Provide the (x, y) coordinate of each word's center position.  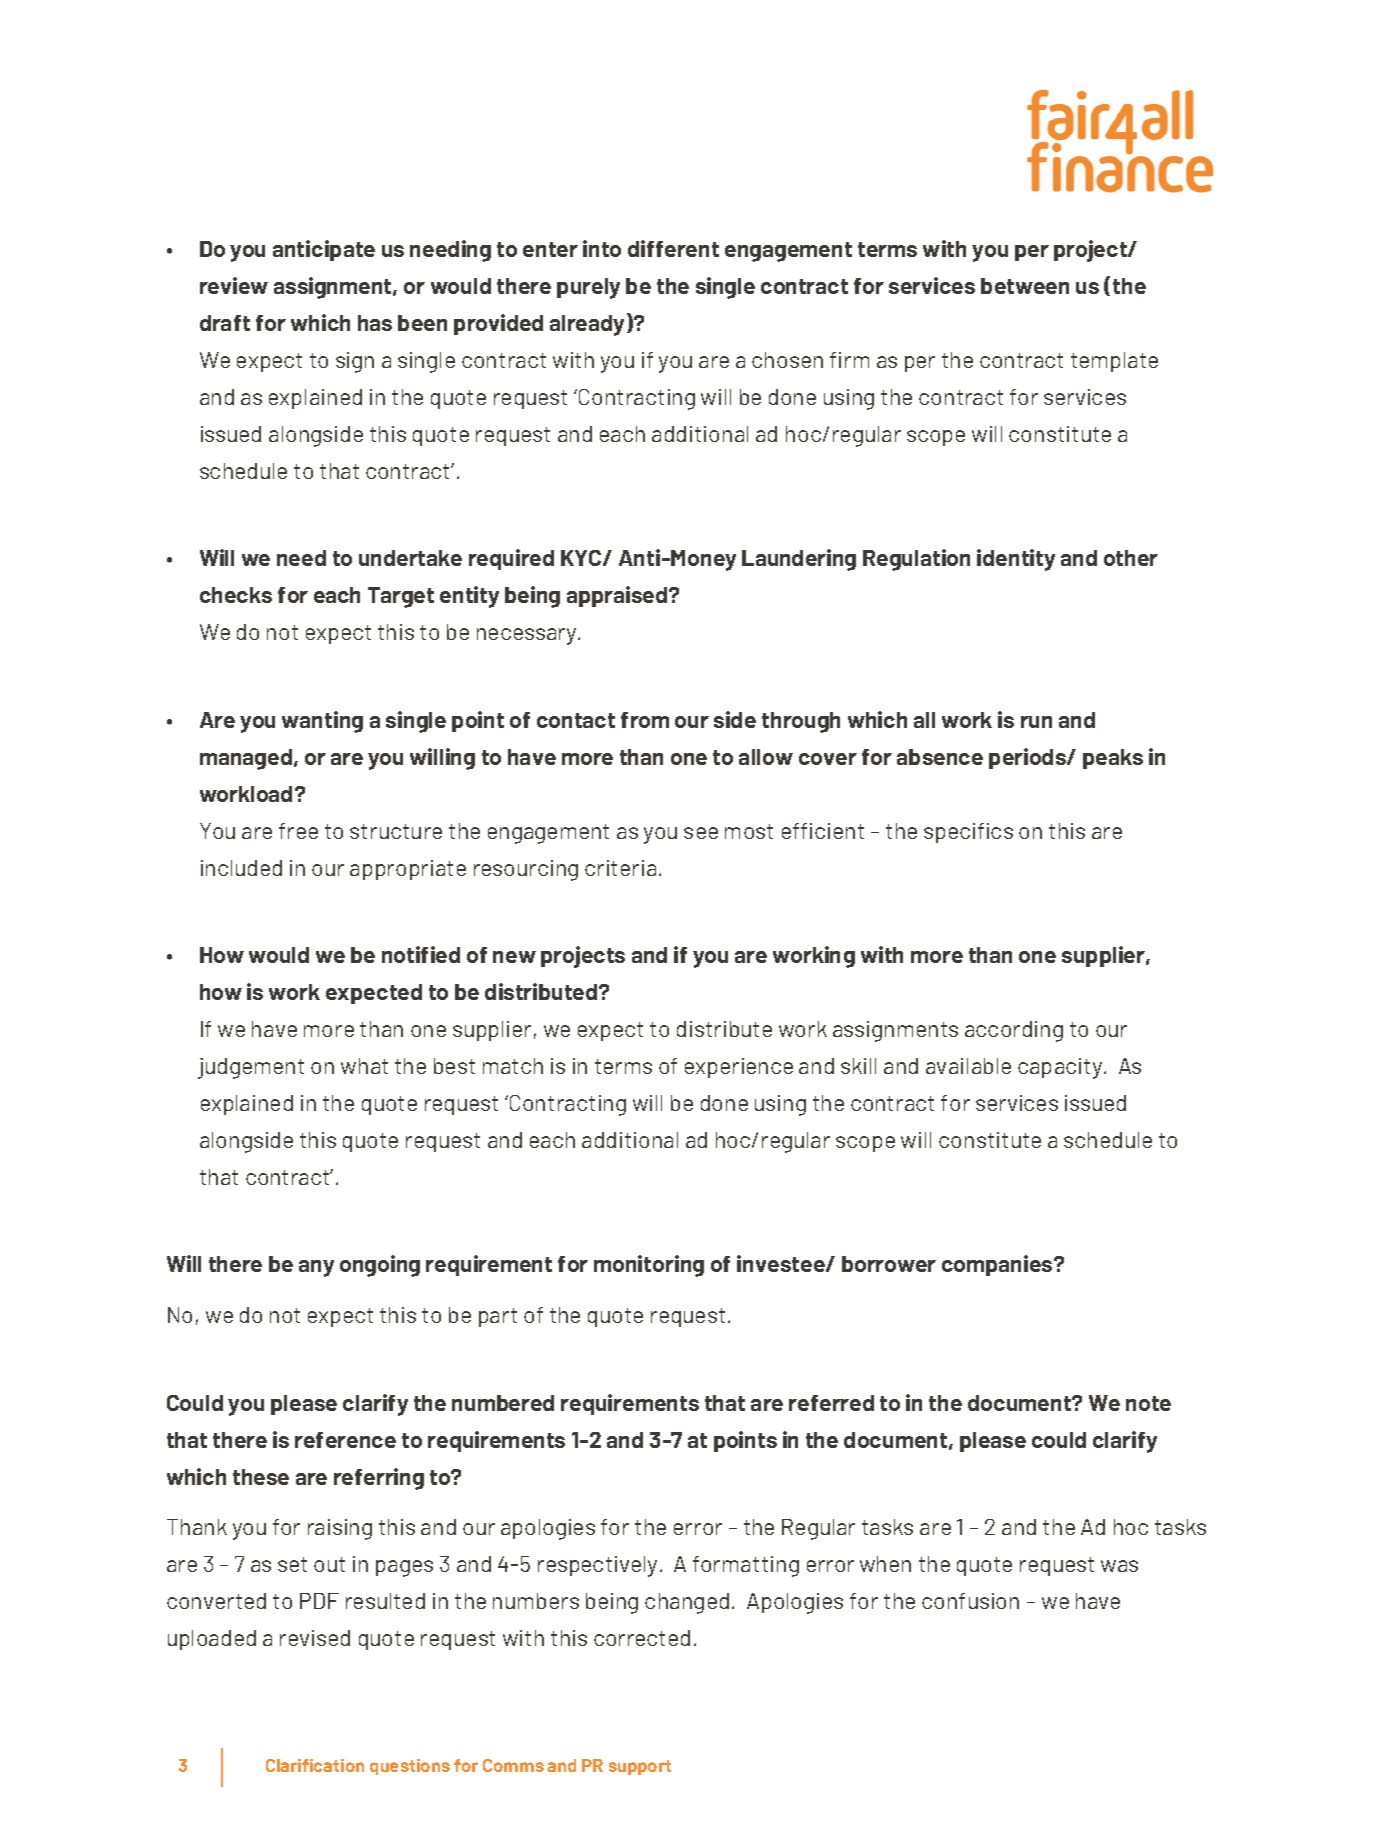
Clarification (315, 1765)
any (316, 1268)
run (1036, 722)
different (673, 248)
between (1025, 286)
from (645, 720)
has (375, 323)
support (640, 1767)
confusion (970, 1601)
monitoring (649, 1266)
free (298, 831)
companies (998, 1265)
